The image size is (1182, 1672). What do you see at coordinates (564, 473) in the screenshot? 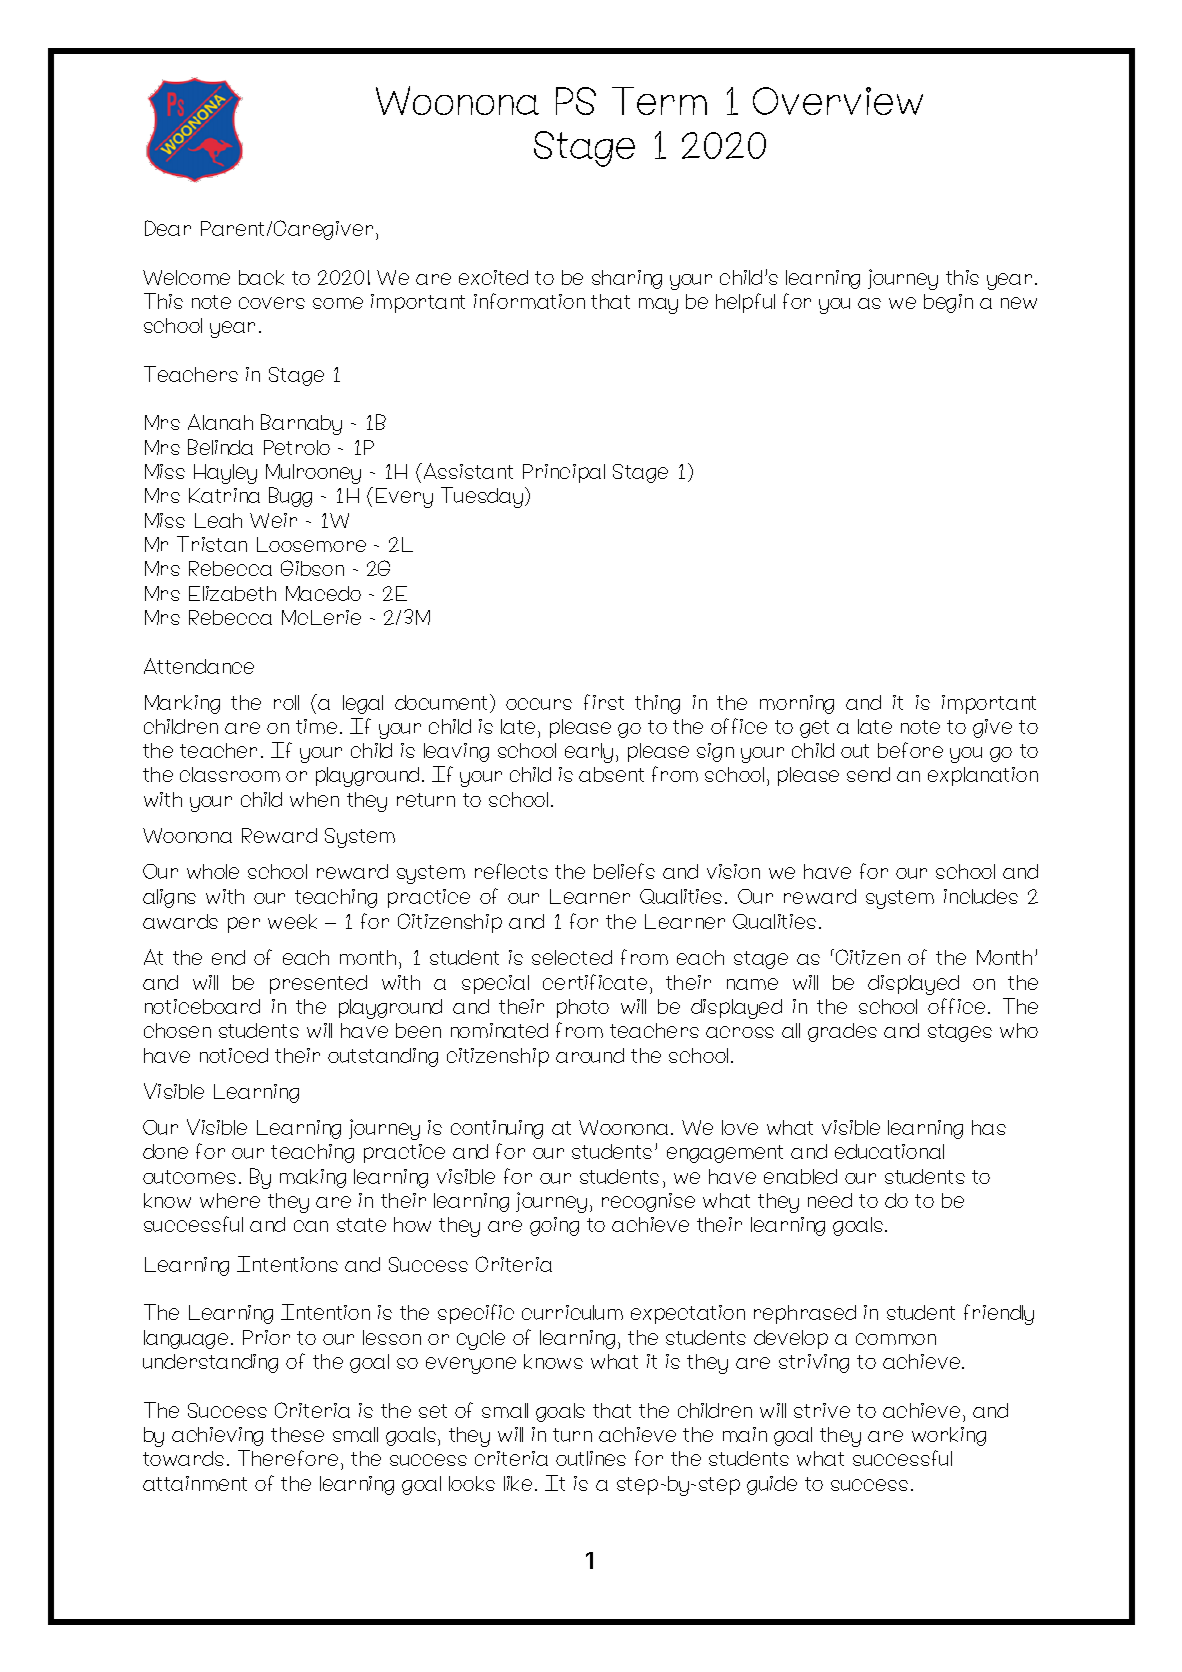
I see `Principal` at bounding box center [564, 473].
